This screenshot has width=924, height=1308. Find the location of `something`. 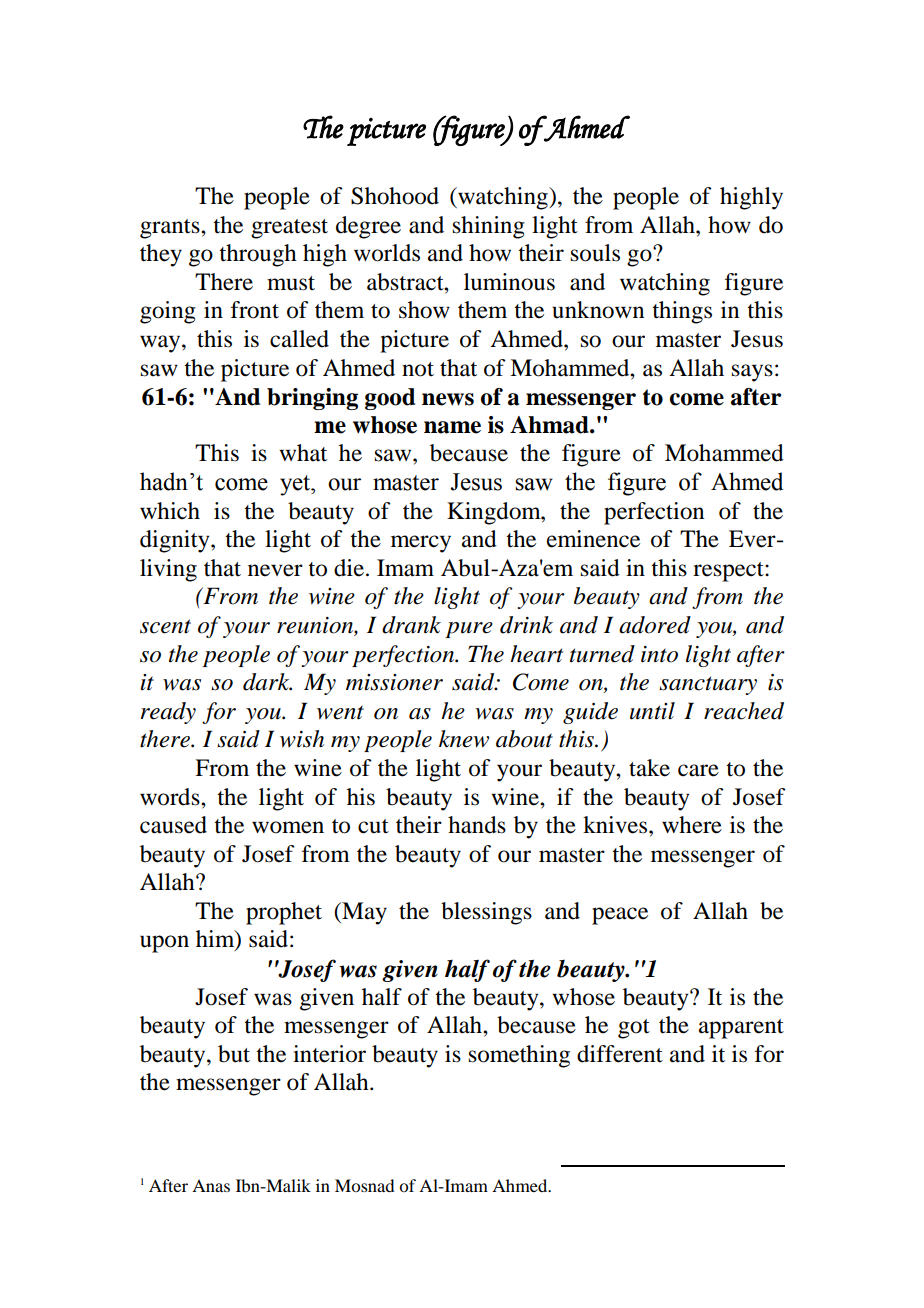

something is located at coordinates (519, 1056).
